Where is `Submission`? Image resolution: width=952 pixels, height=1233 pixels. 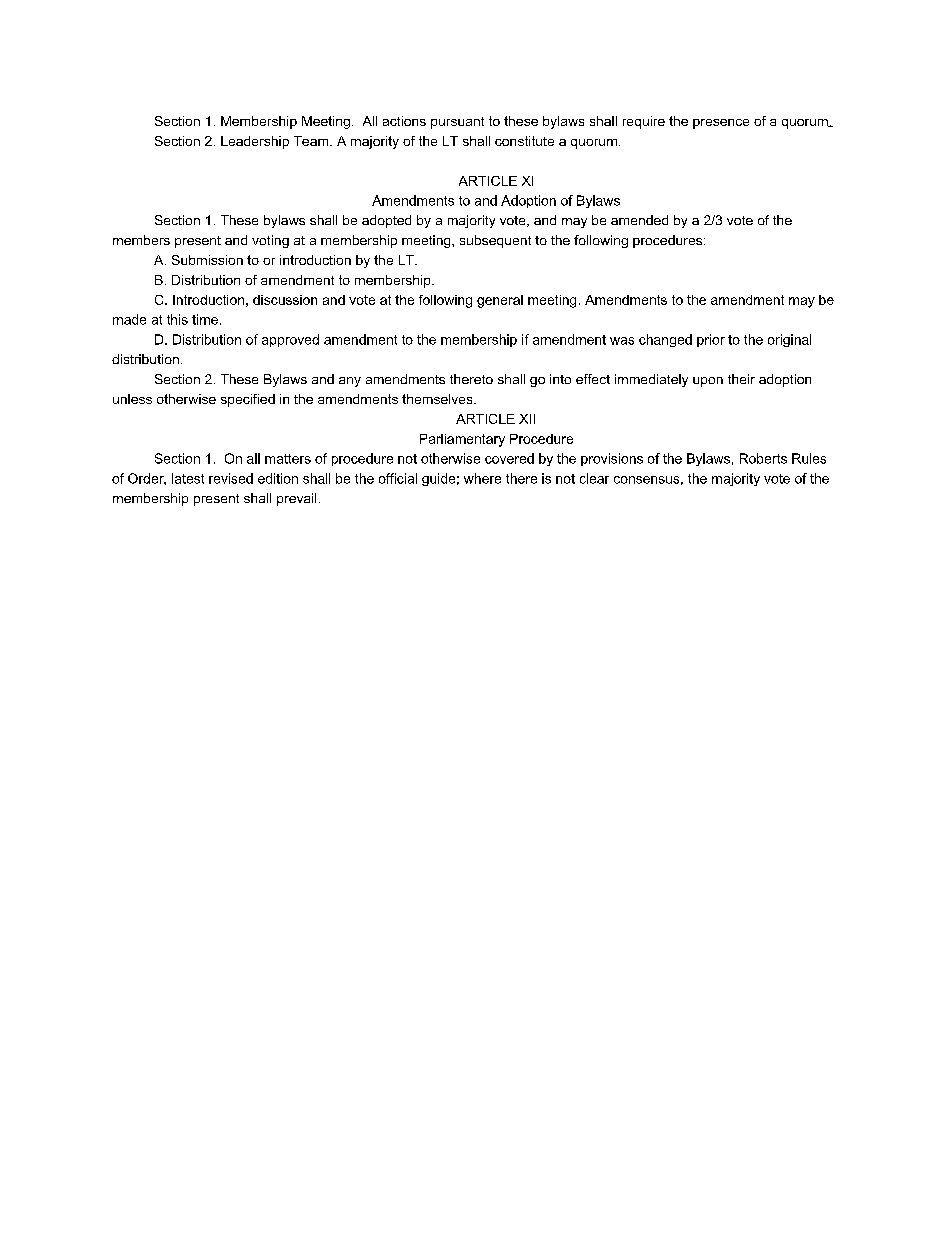 Submission is located at coordinates (207, 260).
